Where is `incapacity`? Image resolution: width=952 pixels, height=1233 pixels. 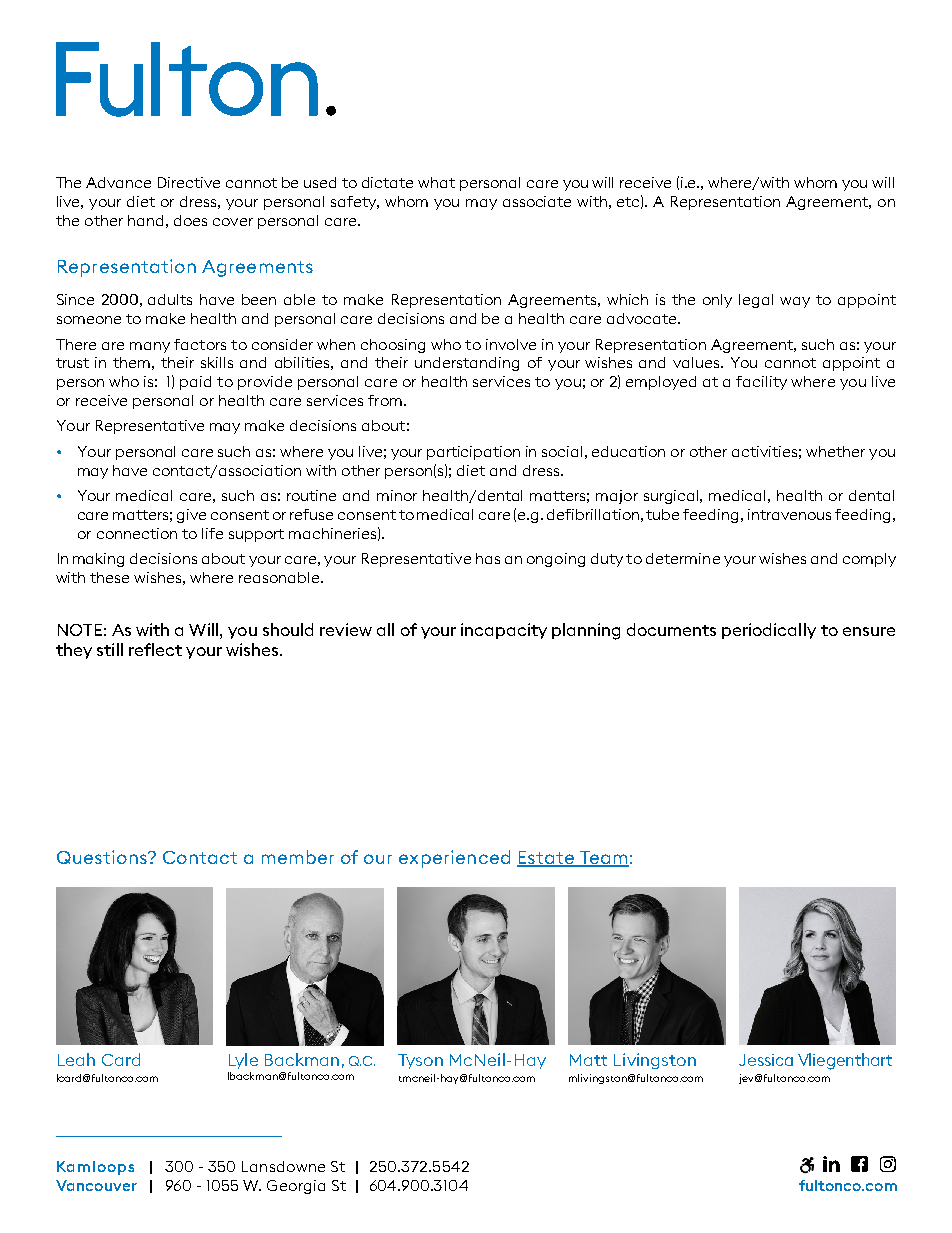
incapacity is located at coordinates (504, 631).
